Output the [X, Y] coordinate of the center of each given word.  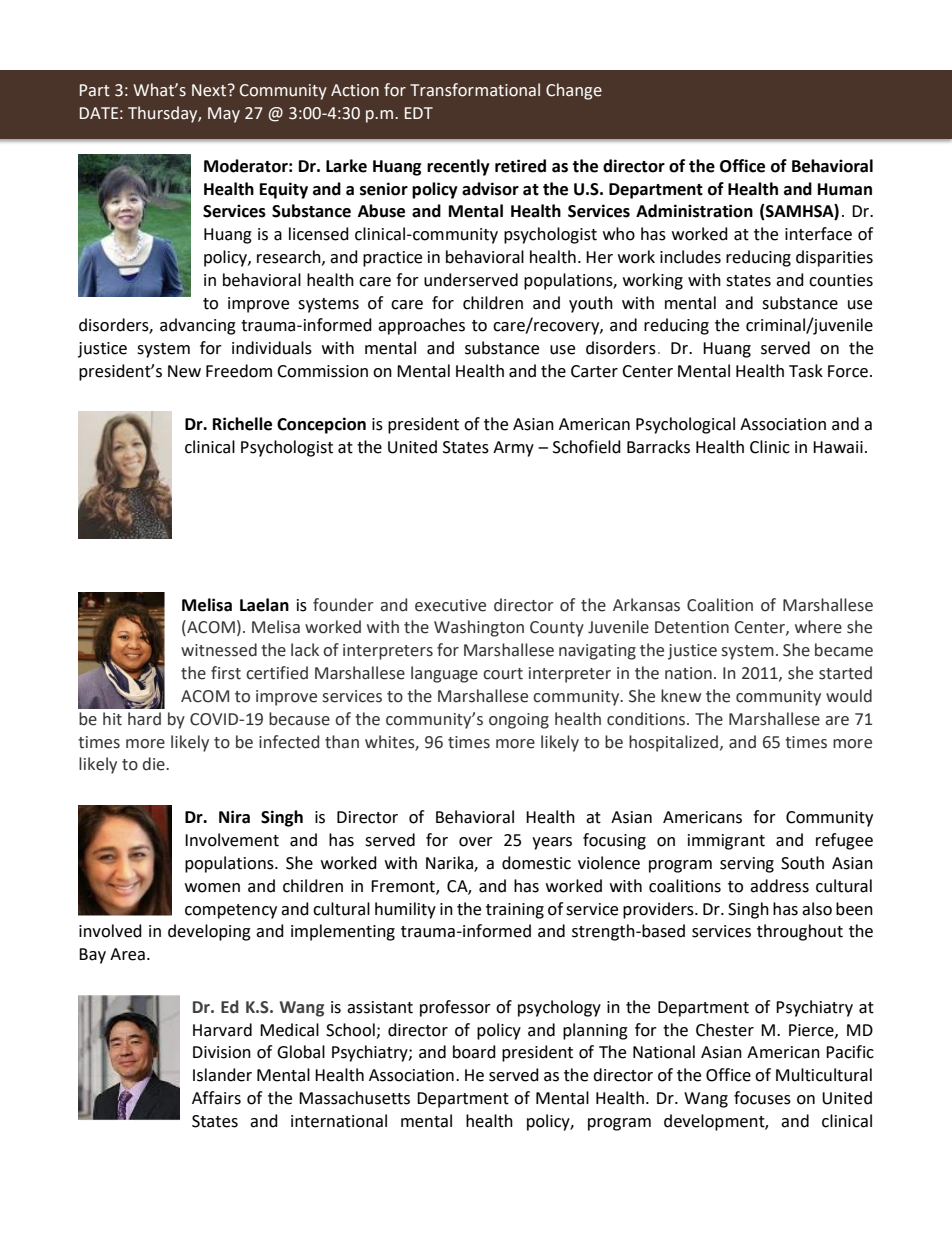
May [224, 115]
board [474, 1052]
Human [845, 189]
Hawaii [838, 447]
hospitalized [673, 743]
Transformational [475, 90]
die [155, 764]
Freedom [239, 371]
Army [513, 449]
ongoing [519, 721]
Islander [222, 1075]
